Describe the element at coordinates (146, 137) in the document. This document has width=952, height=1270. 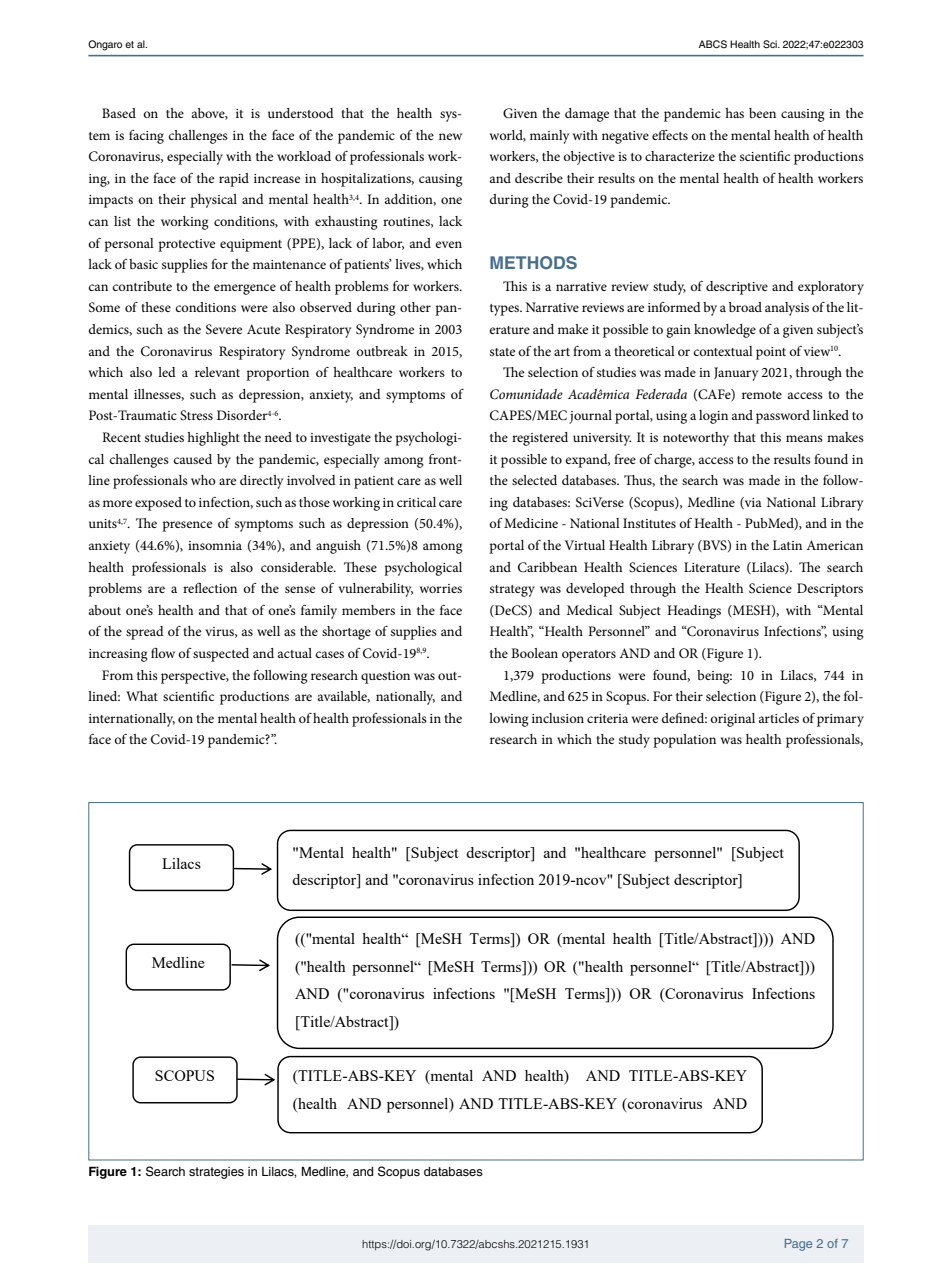
I see `facing` at that location.
